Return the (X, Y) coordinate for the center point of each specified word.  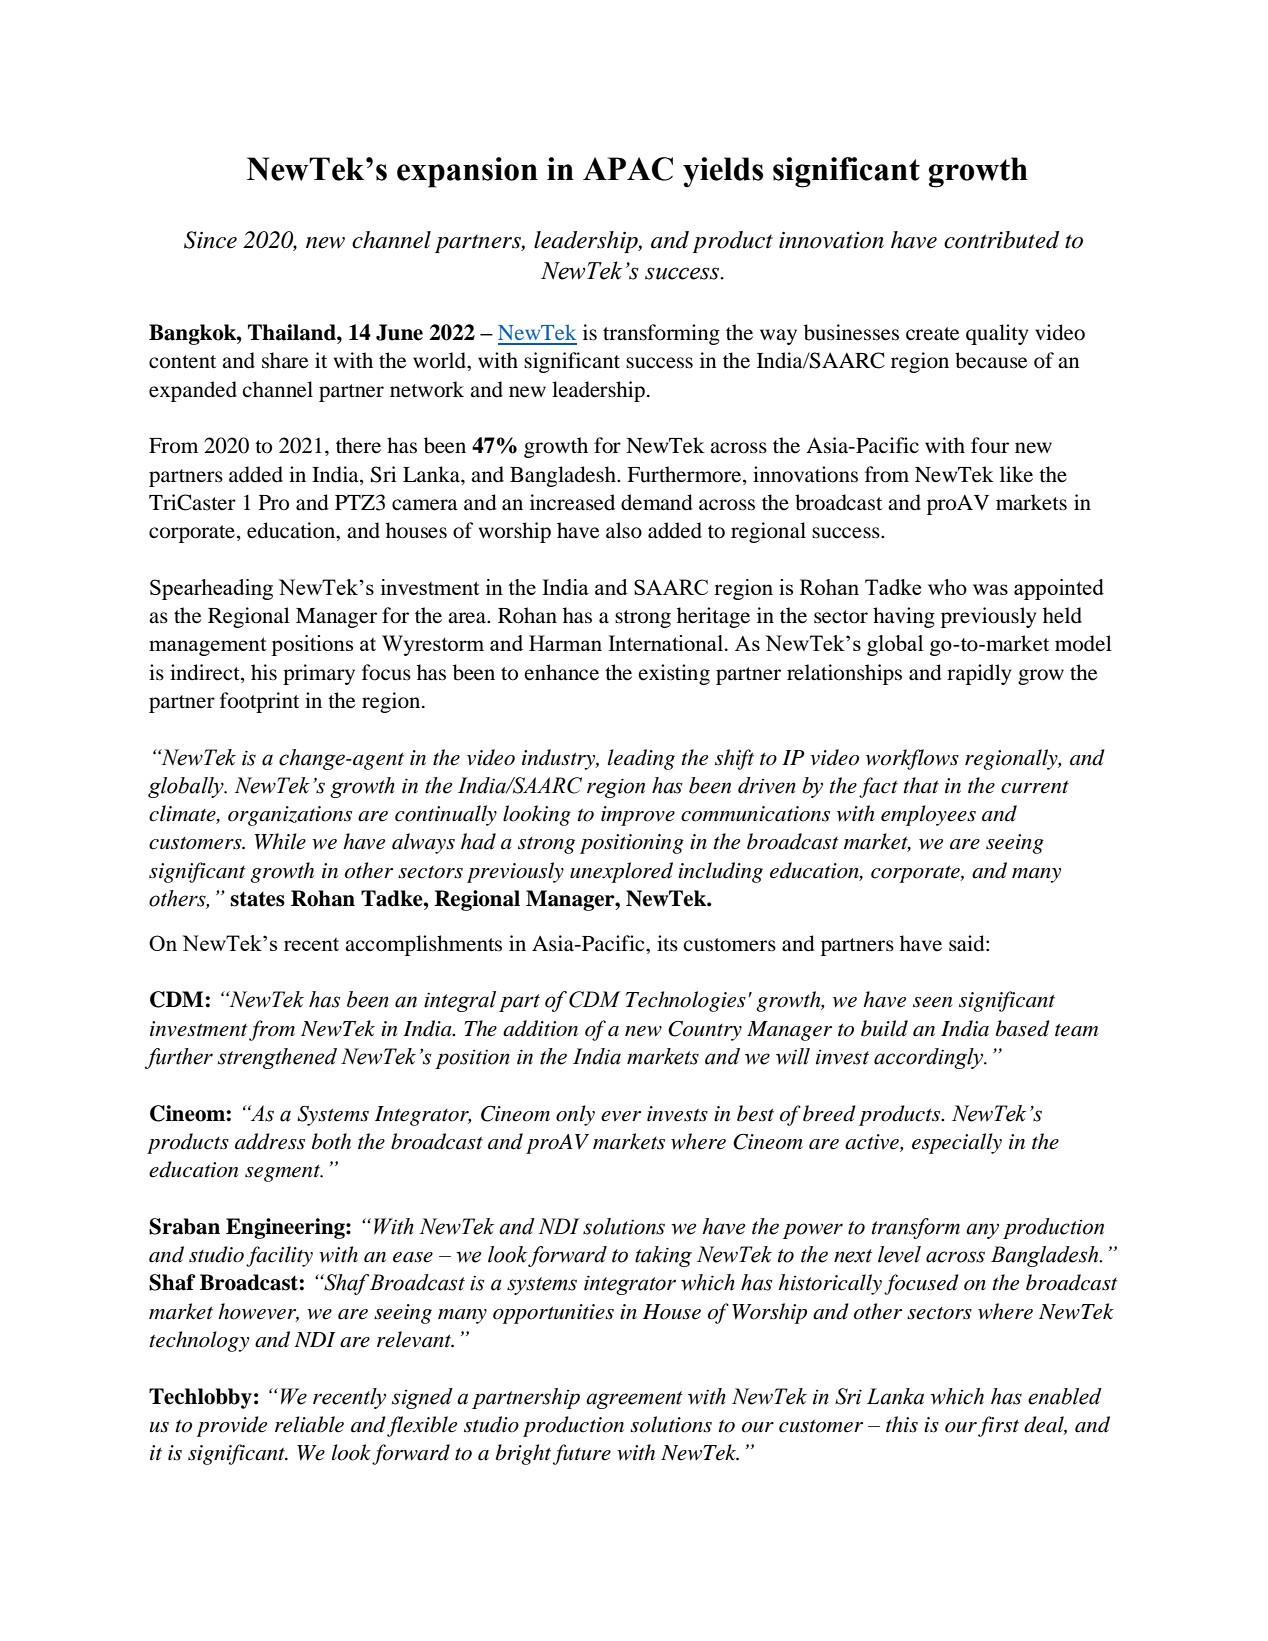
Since (210, 240)
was (990, 589)
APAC (628, 169)
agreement (634, 1400)
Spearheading (211, 589)
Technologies (686, 1001)
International (667, 643)
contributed (1001, 240)
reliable (309, 1424)
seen (933, 1002)
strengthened (277, 1058)
